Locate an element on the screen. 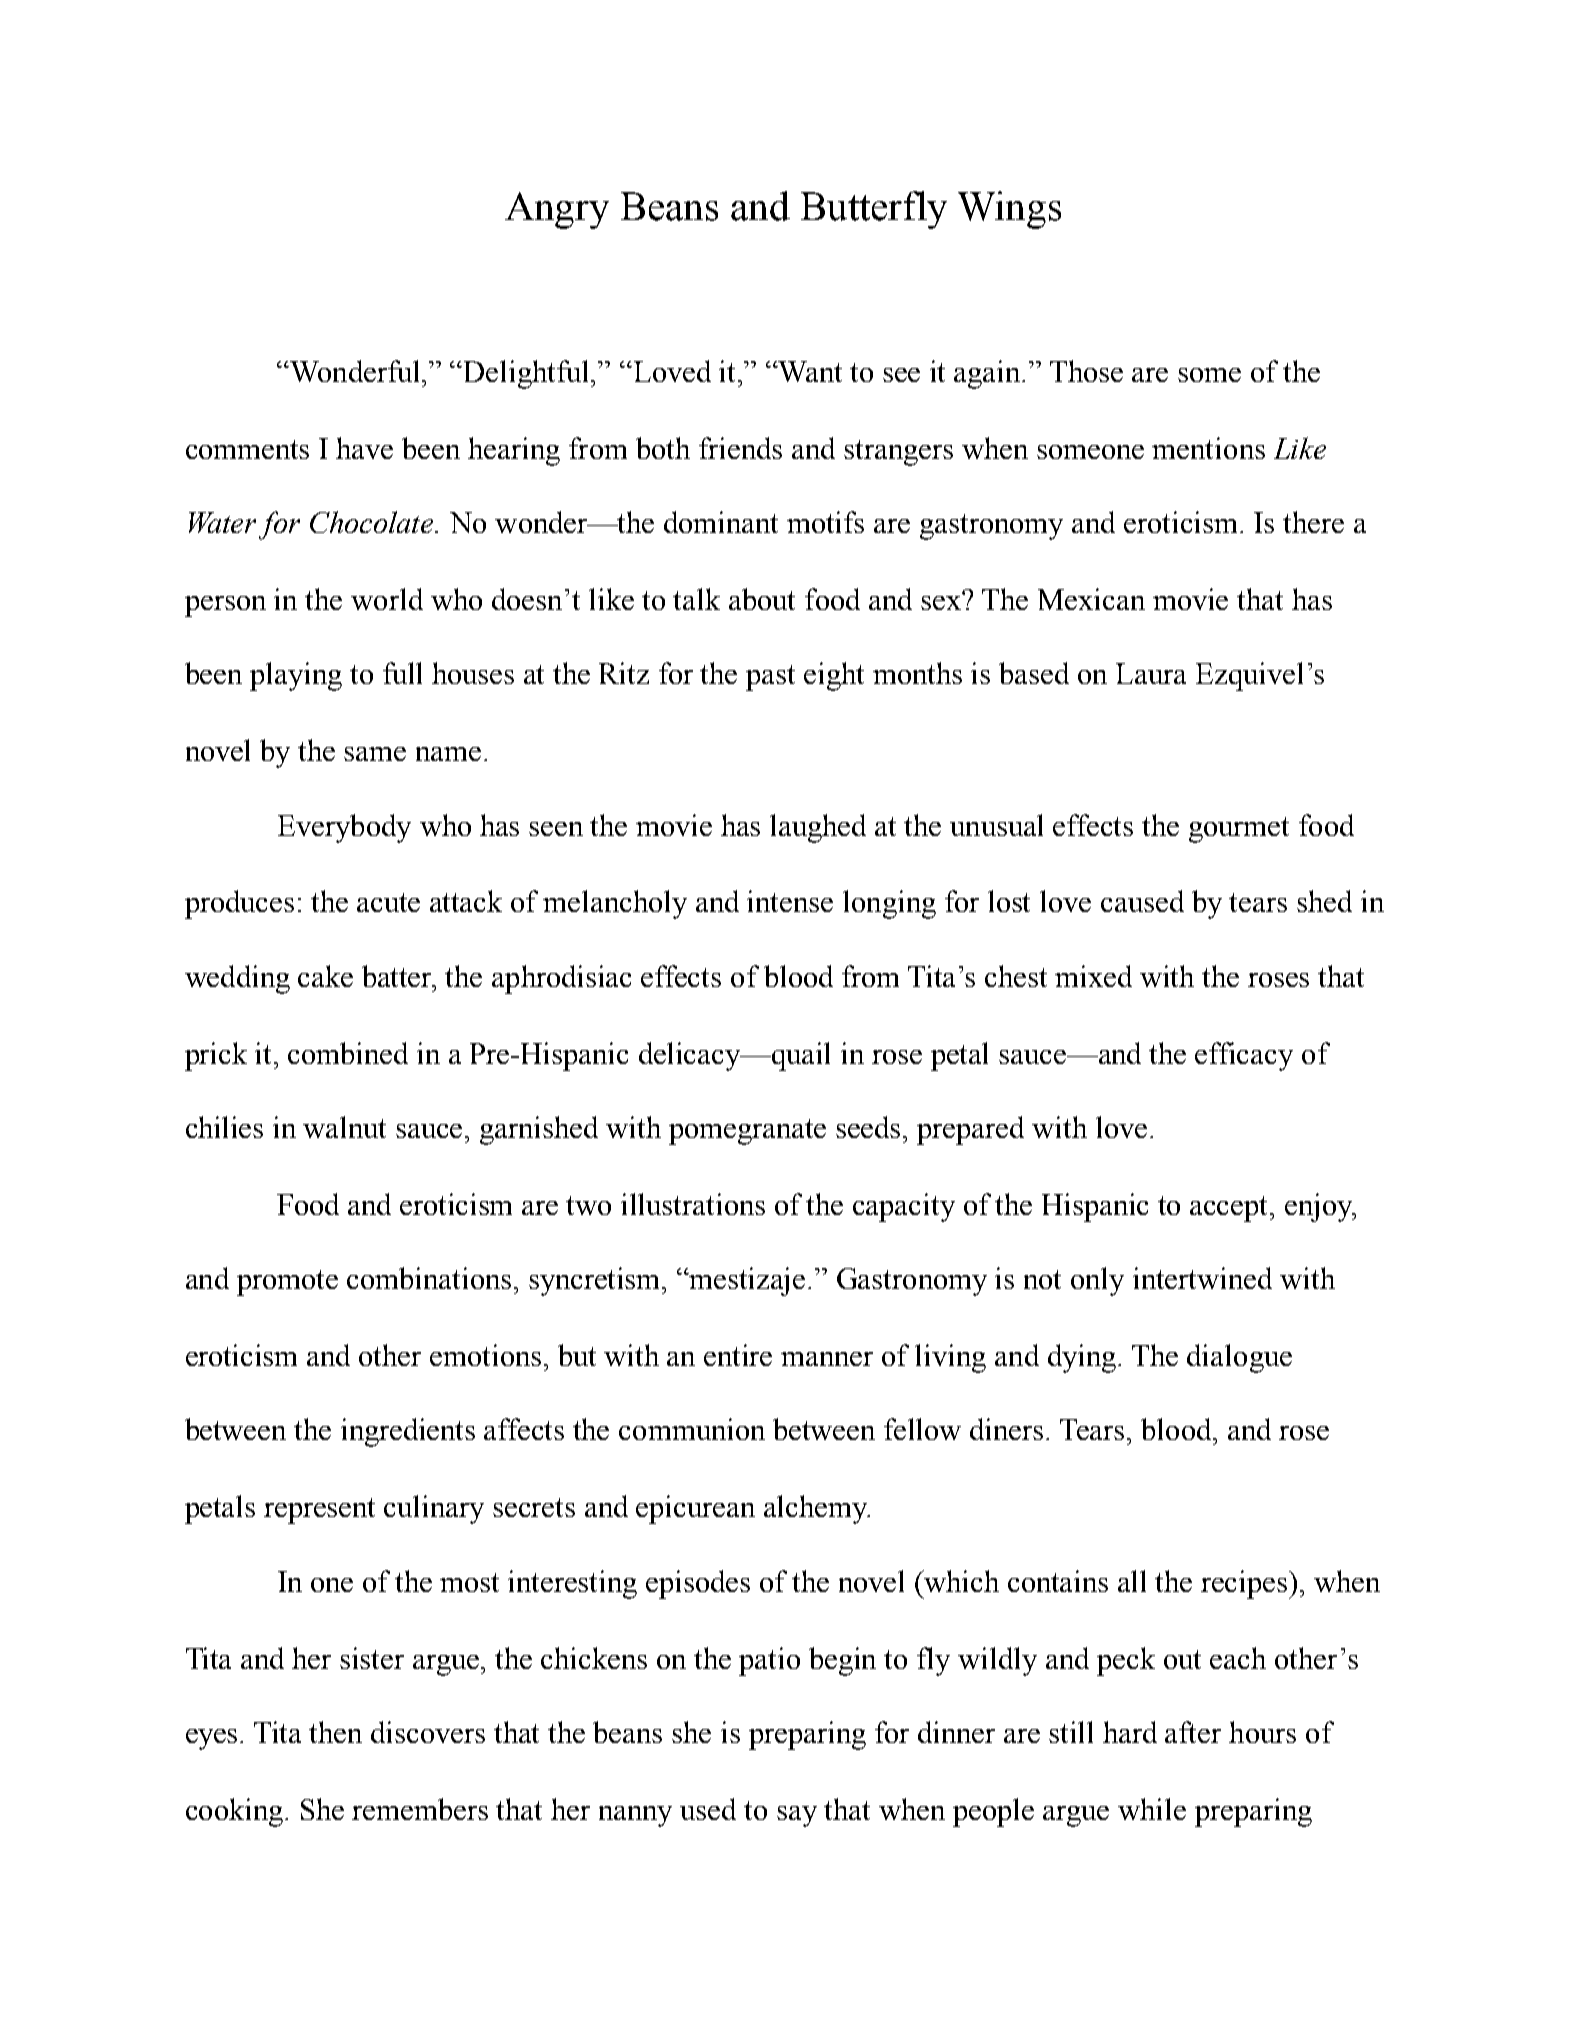  Butterfly is located at coordinates (874, 210).
